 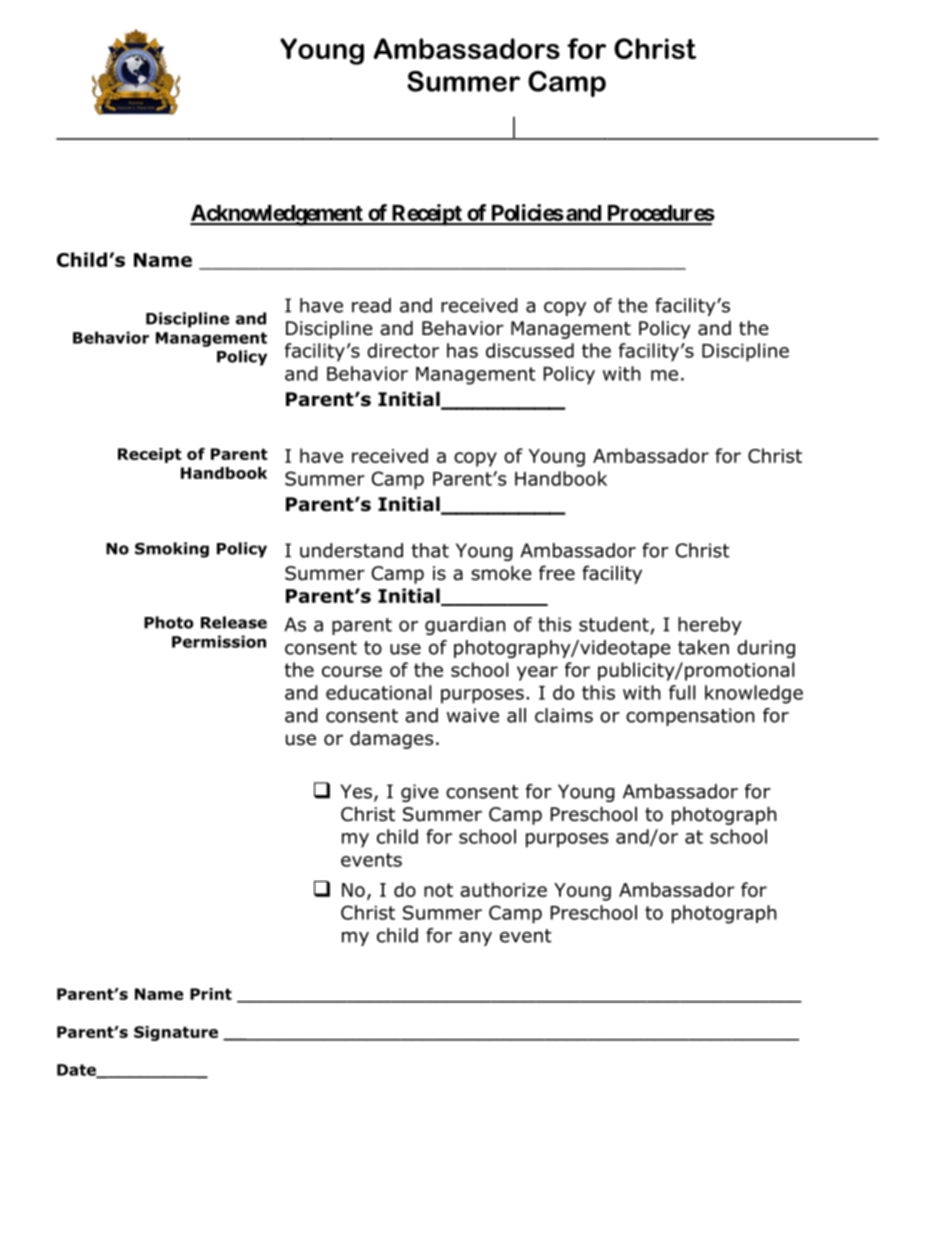 What do you see at coordinates (219, 641) in the screenshot?
I see `Permission` at bounding box center [219, 641].
